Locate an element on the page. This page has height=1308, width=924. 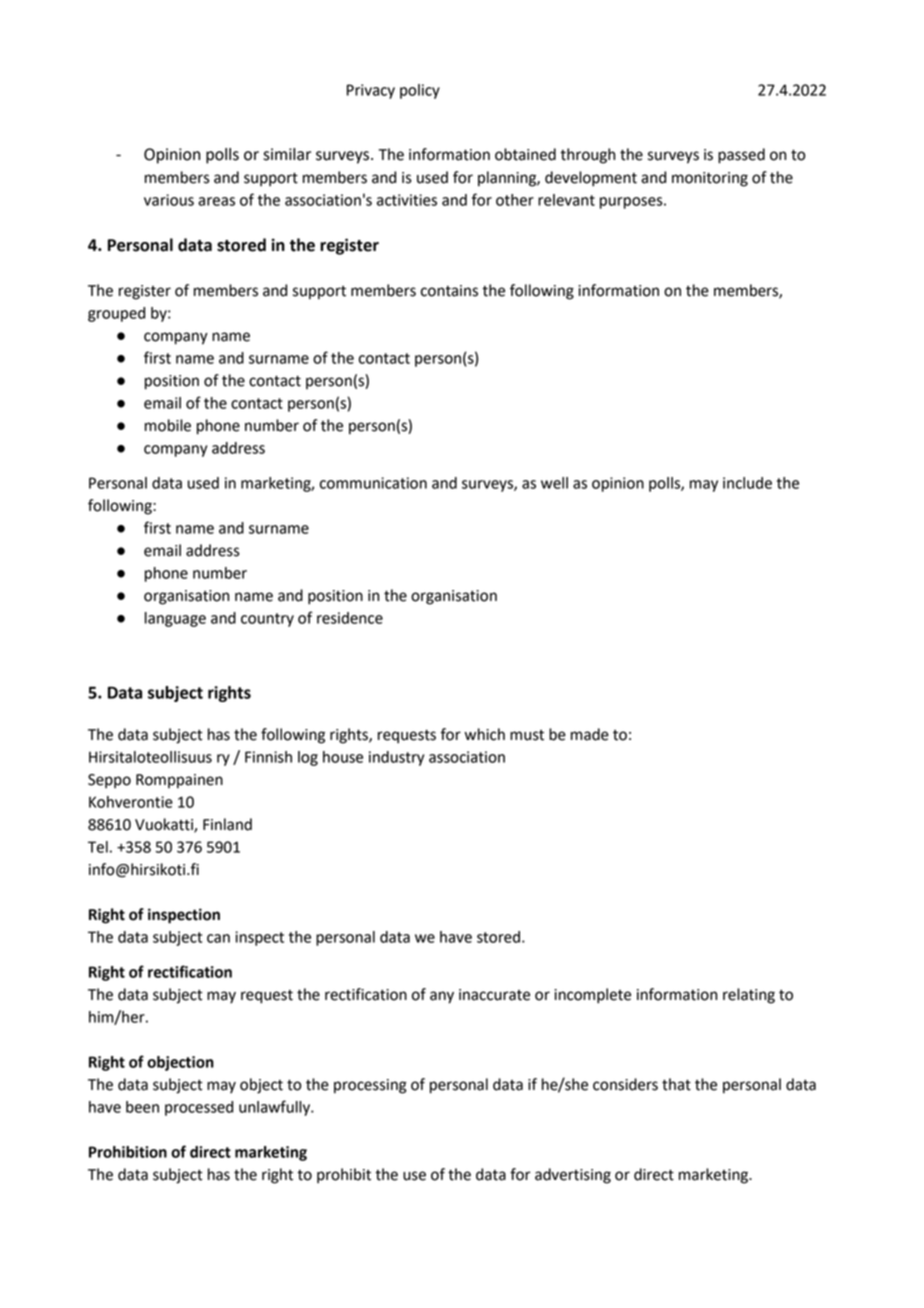
language is located at coordinates (175, 619).
